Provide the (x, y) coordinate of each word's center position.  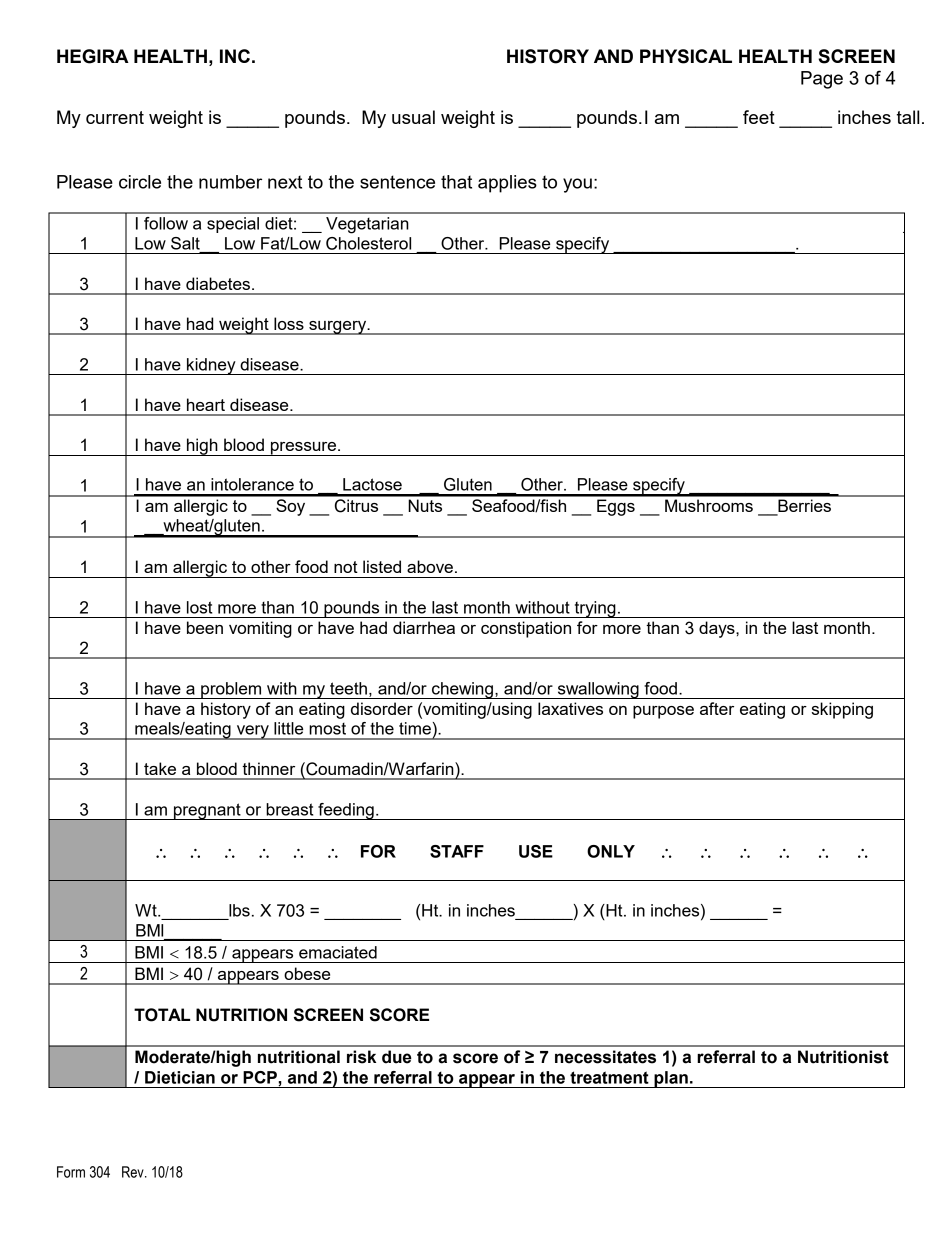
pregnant (207, 811)
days (718, 629)
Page (822, 80)
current (115, 117)
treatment (609, 1077)
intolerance (252, 484)
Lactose (372, 484)
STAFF (457, 851)
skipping (842, 710)
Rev (134, 1172)
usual (413, 117)
